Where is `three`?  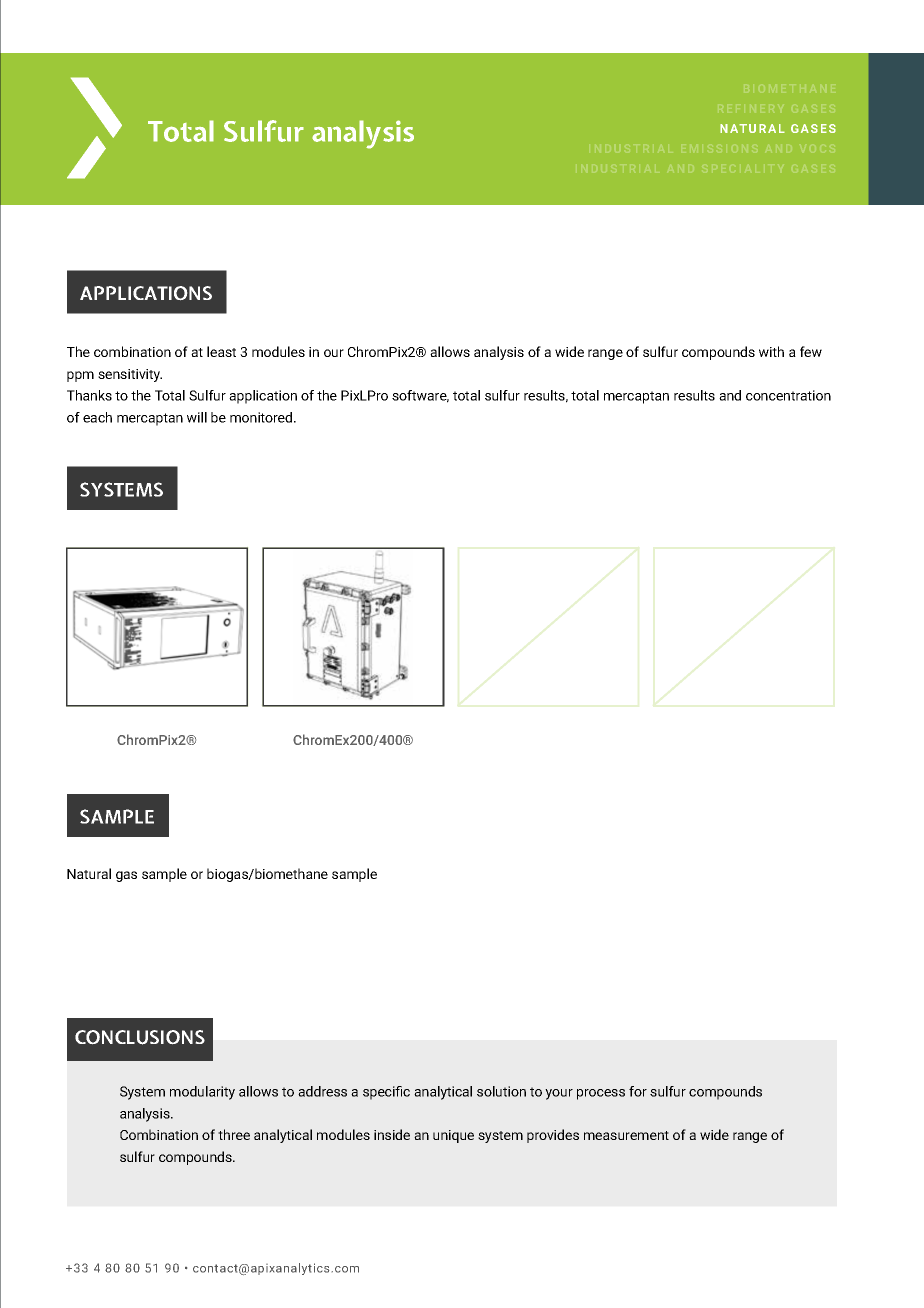 three is located at coordinates (234, 1134).
